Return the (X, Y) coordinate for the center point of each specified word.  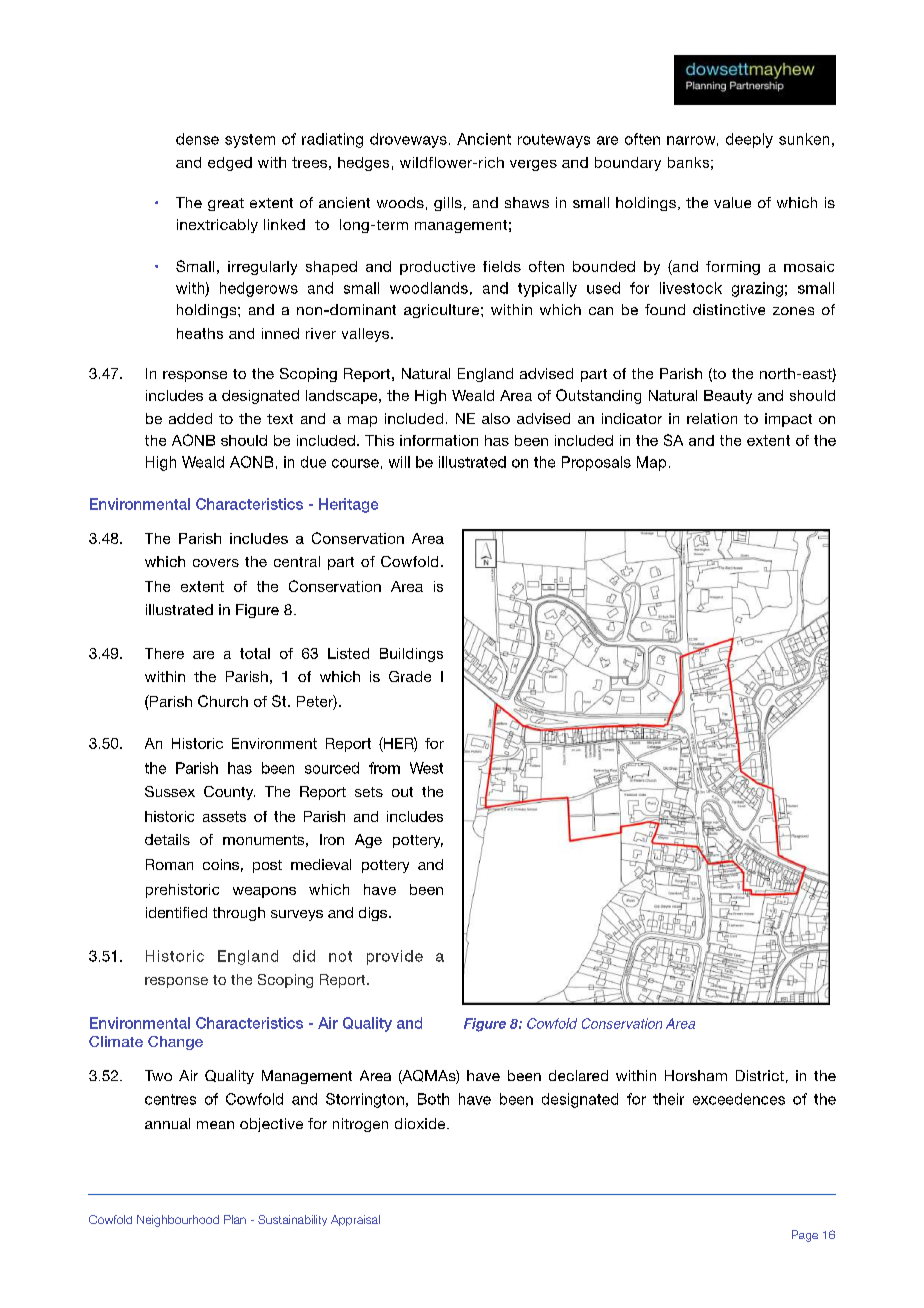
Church (223, 701)
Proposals (596, 463)
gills (448, 204)
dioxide (421, 1123)
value (732, 202)
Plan (235, 1219)
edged (230, 164)
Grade (410, 676)
